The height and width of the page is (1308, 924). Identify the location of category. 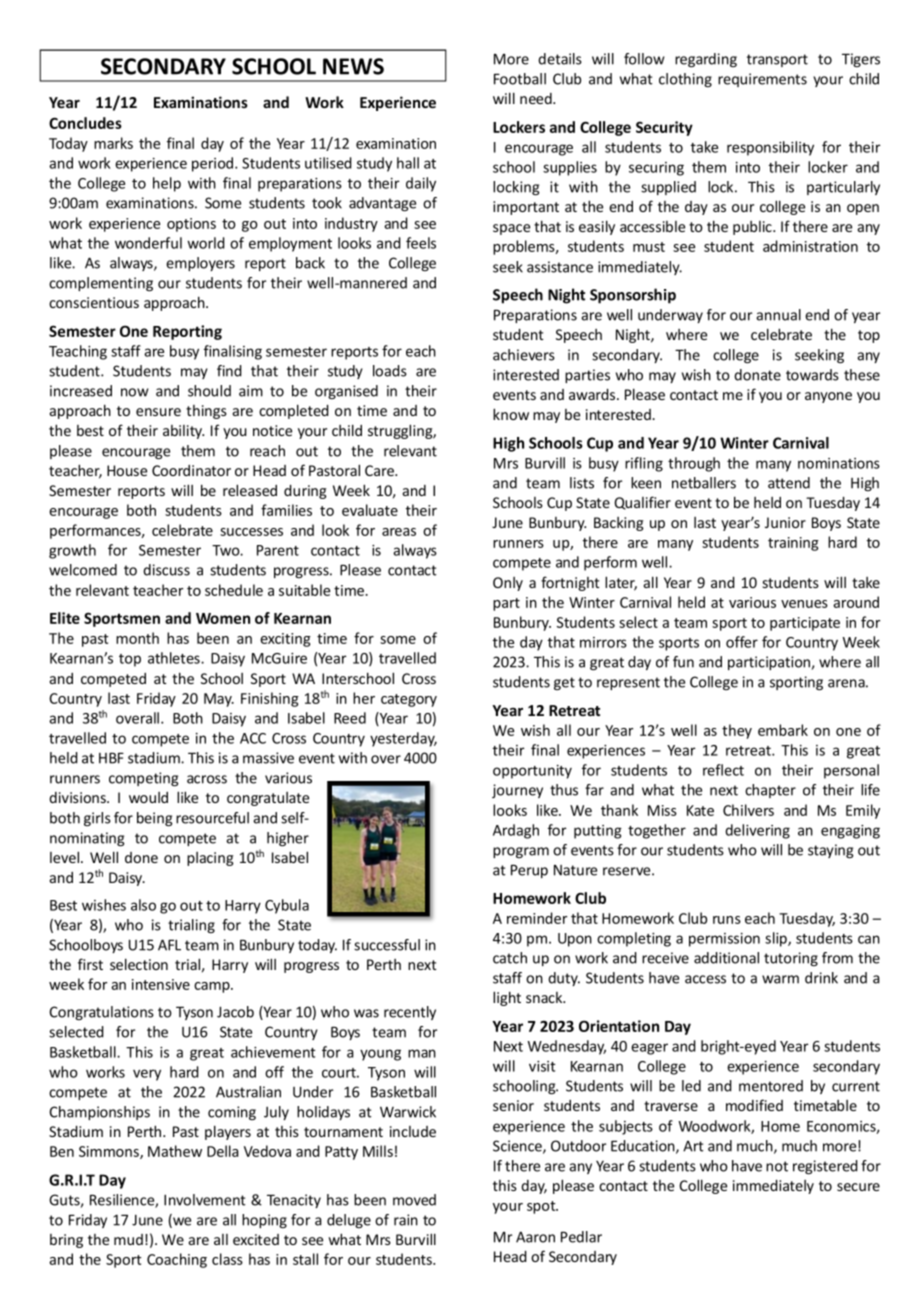
(409, 700).
